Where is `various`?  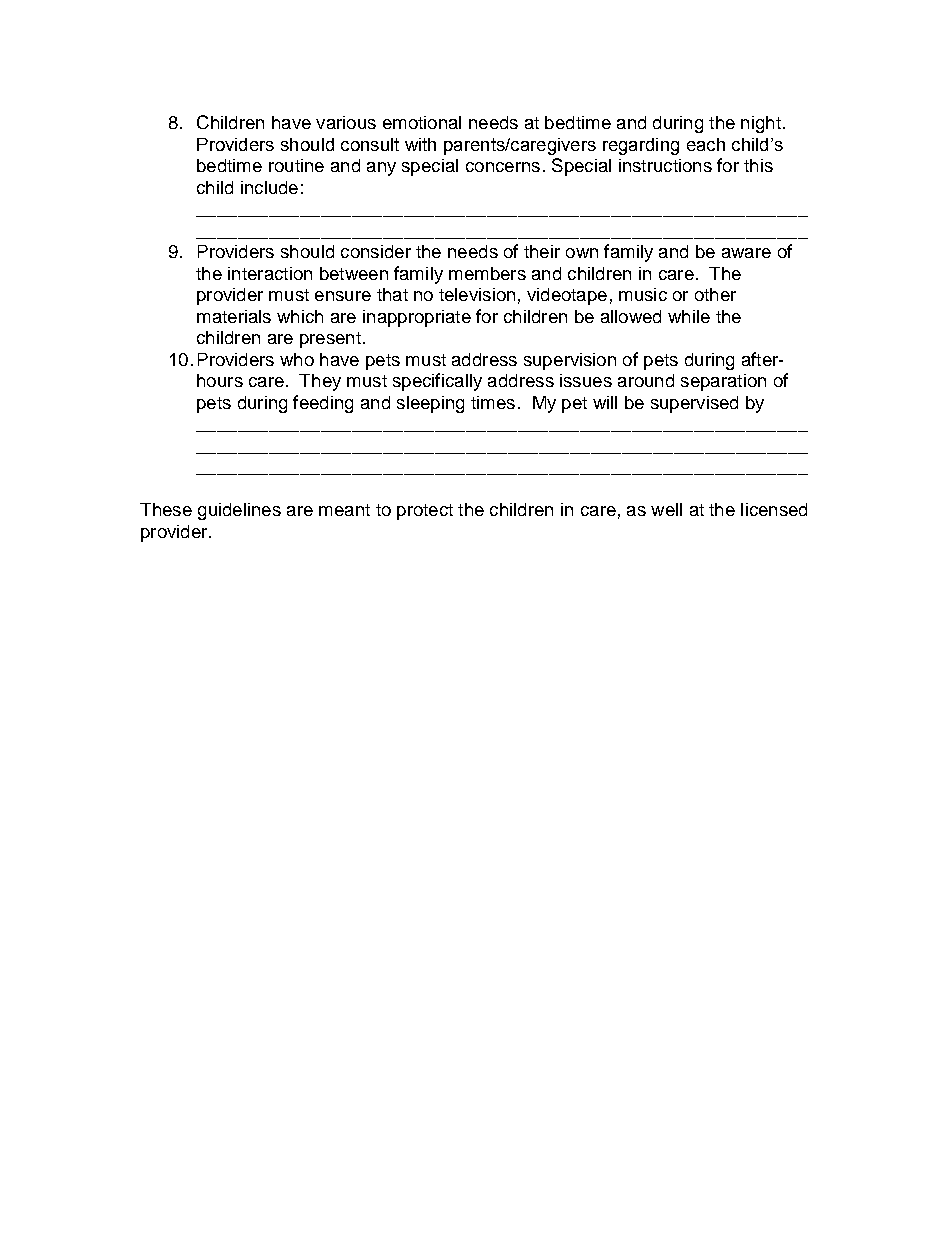
various is located at coordinates (346, 122).
